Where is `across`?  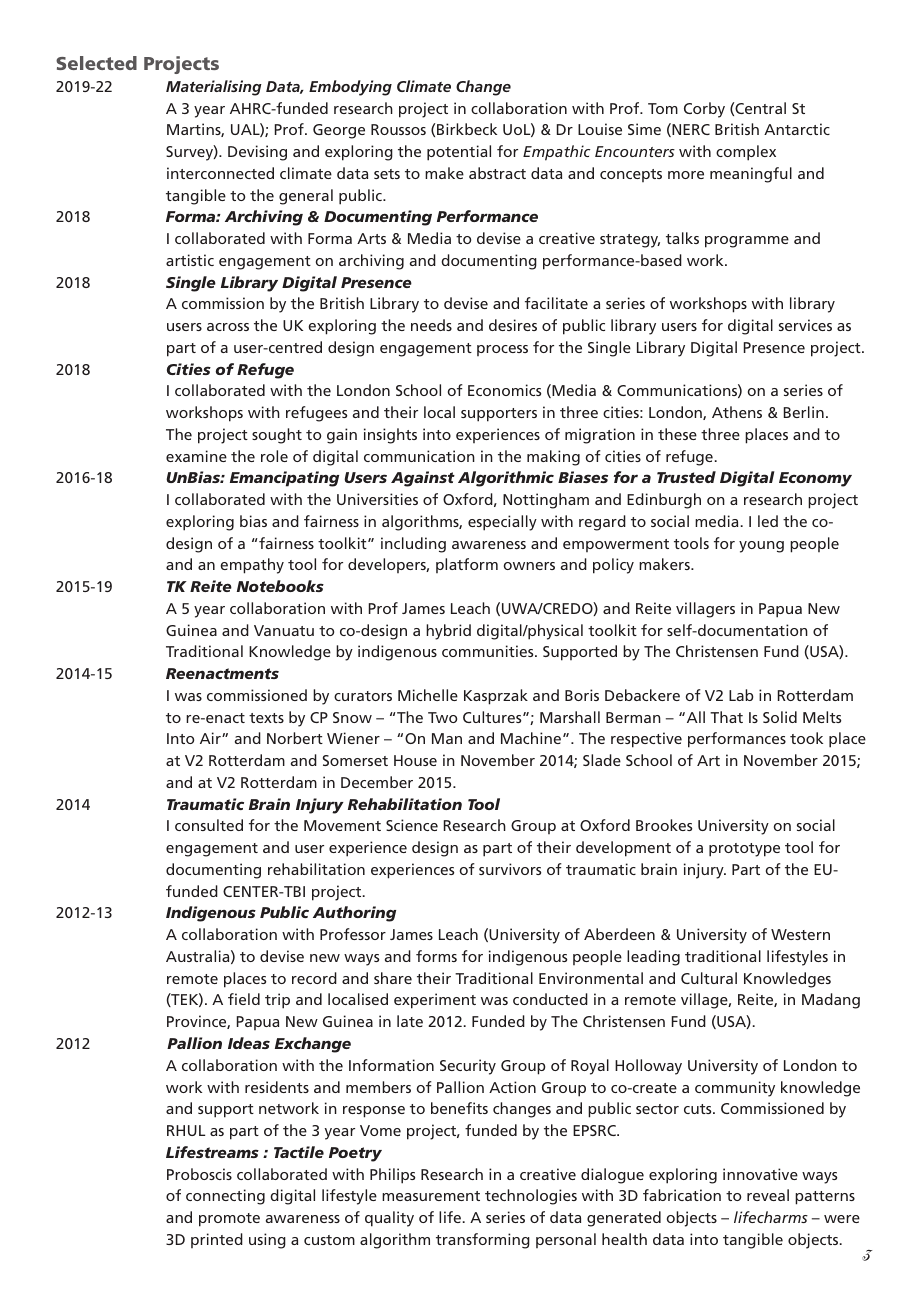
across is located at coordinates (228, 327).
